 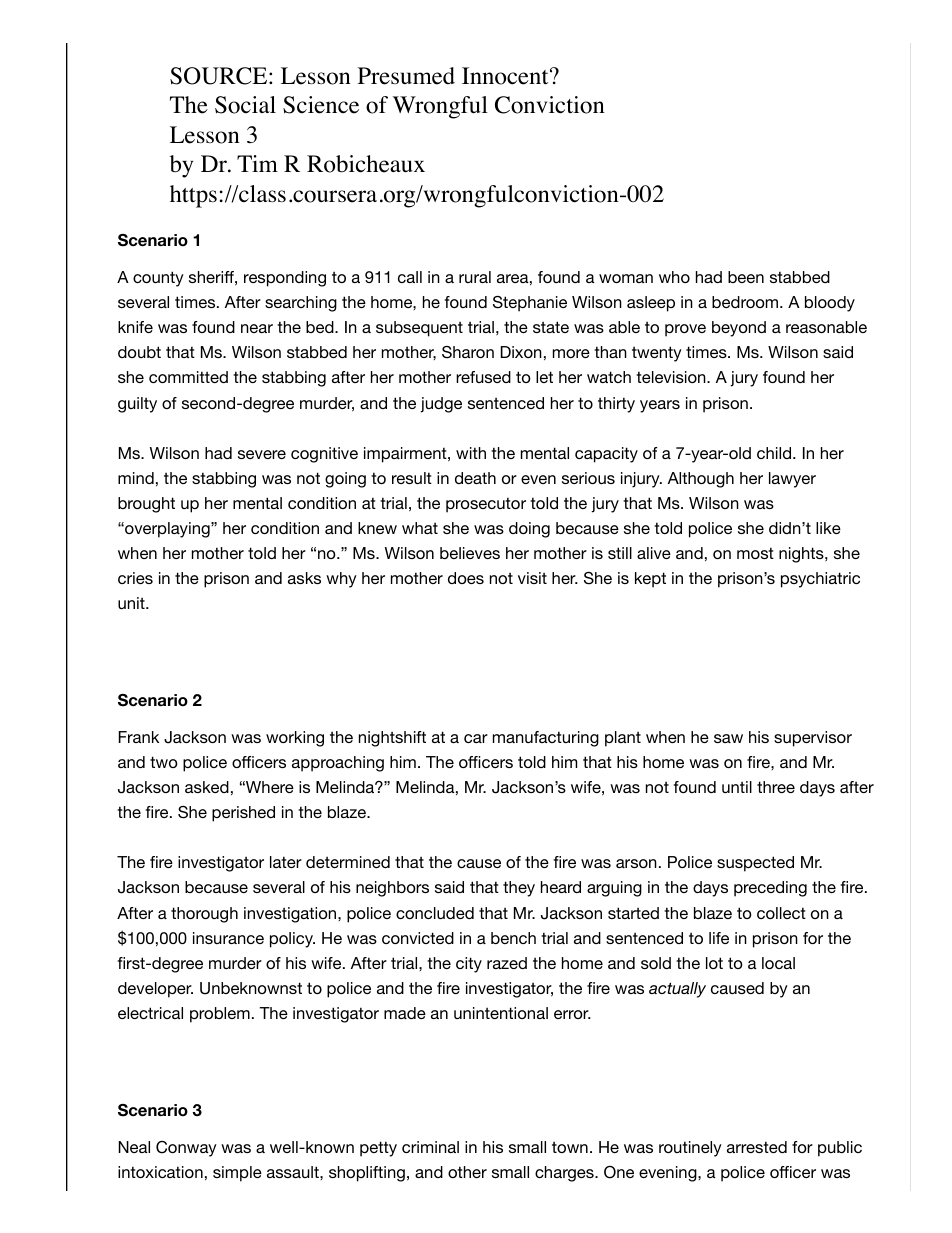 I want to click on death, so click(x=475, y=478).
